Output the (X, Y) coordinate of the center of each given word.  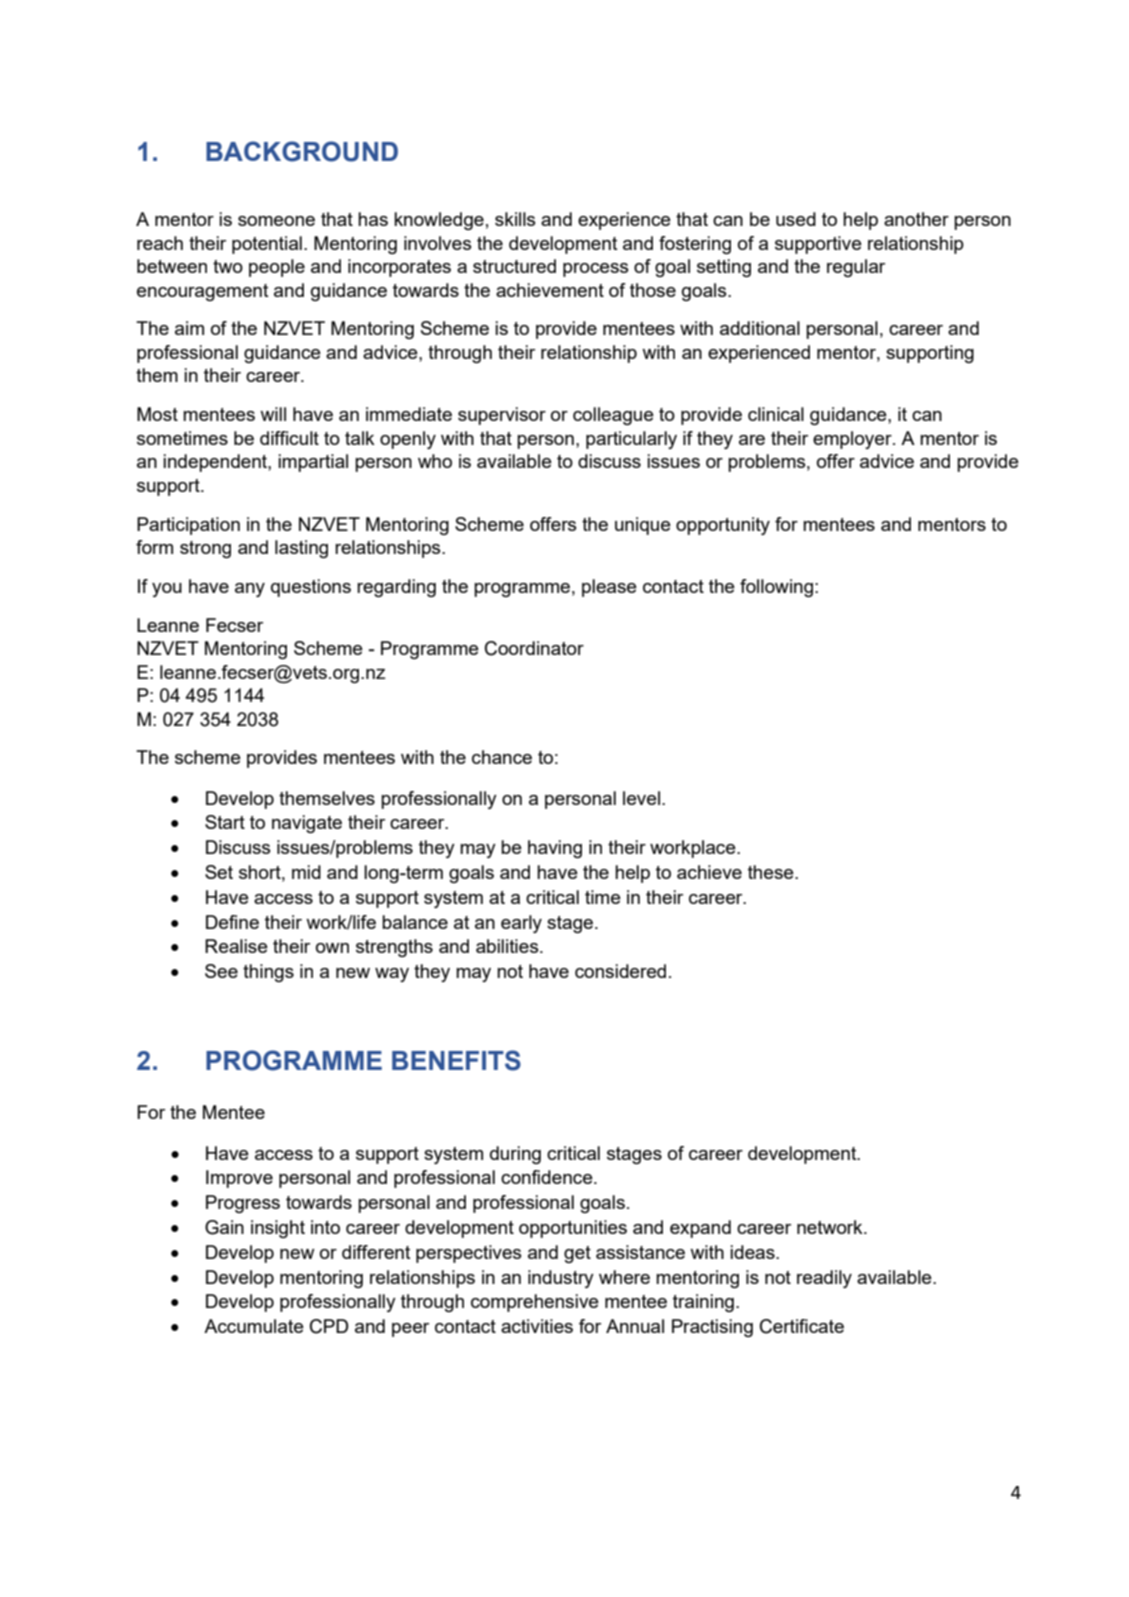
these (772, 872)
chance (502, 757)
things (268, 973)
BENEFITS (456, 1060)
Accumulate (254, 1326)
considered (620, 971)
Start (225, 822)
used (796, 219)
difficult (289, 438)
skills (515, 219)
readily (824, 1279)
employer (853, 440)
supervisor (502, 416)
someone (276, 221)
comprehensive (535, 1303)
